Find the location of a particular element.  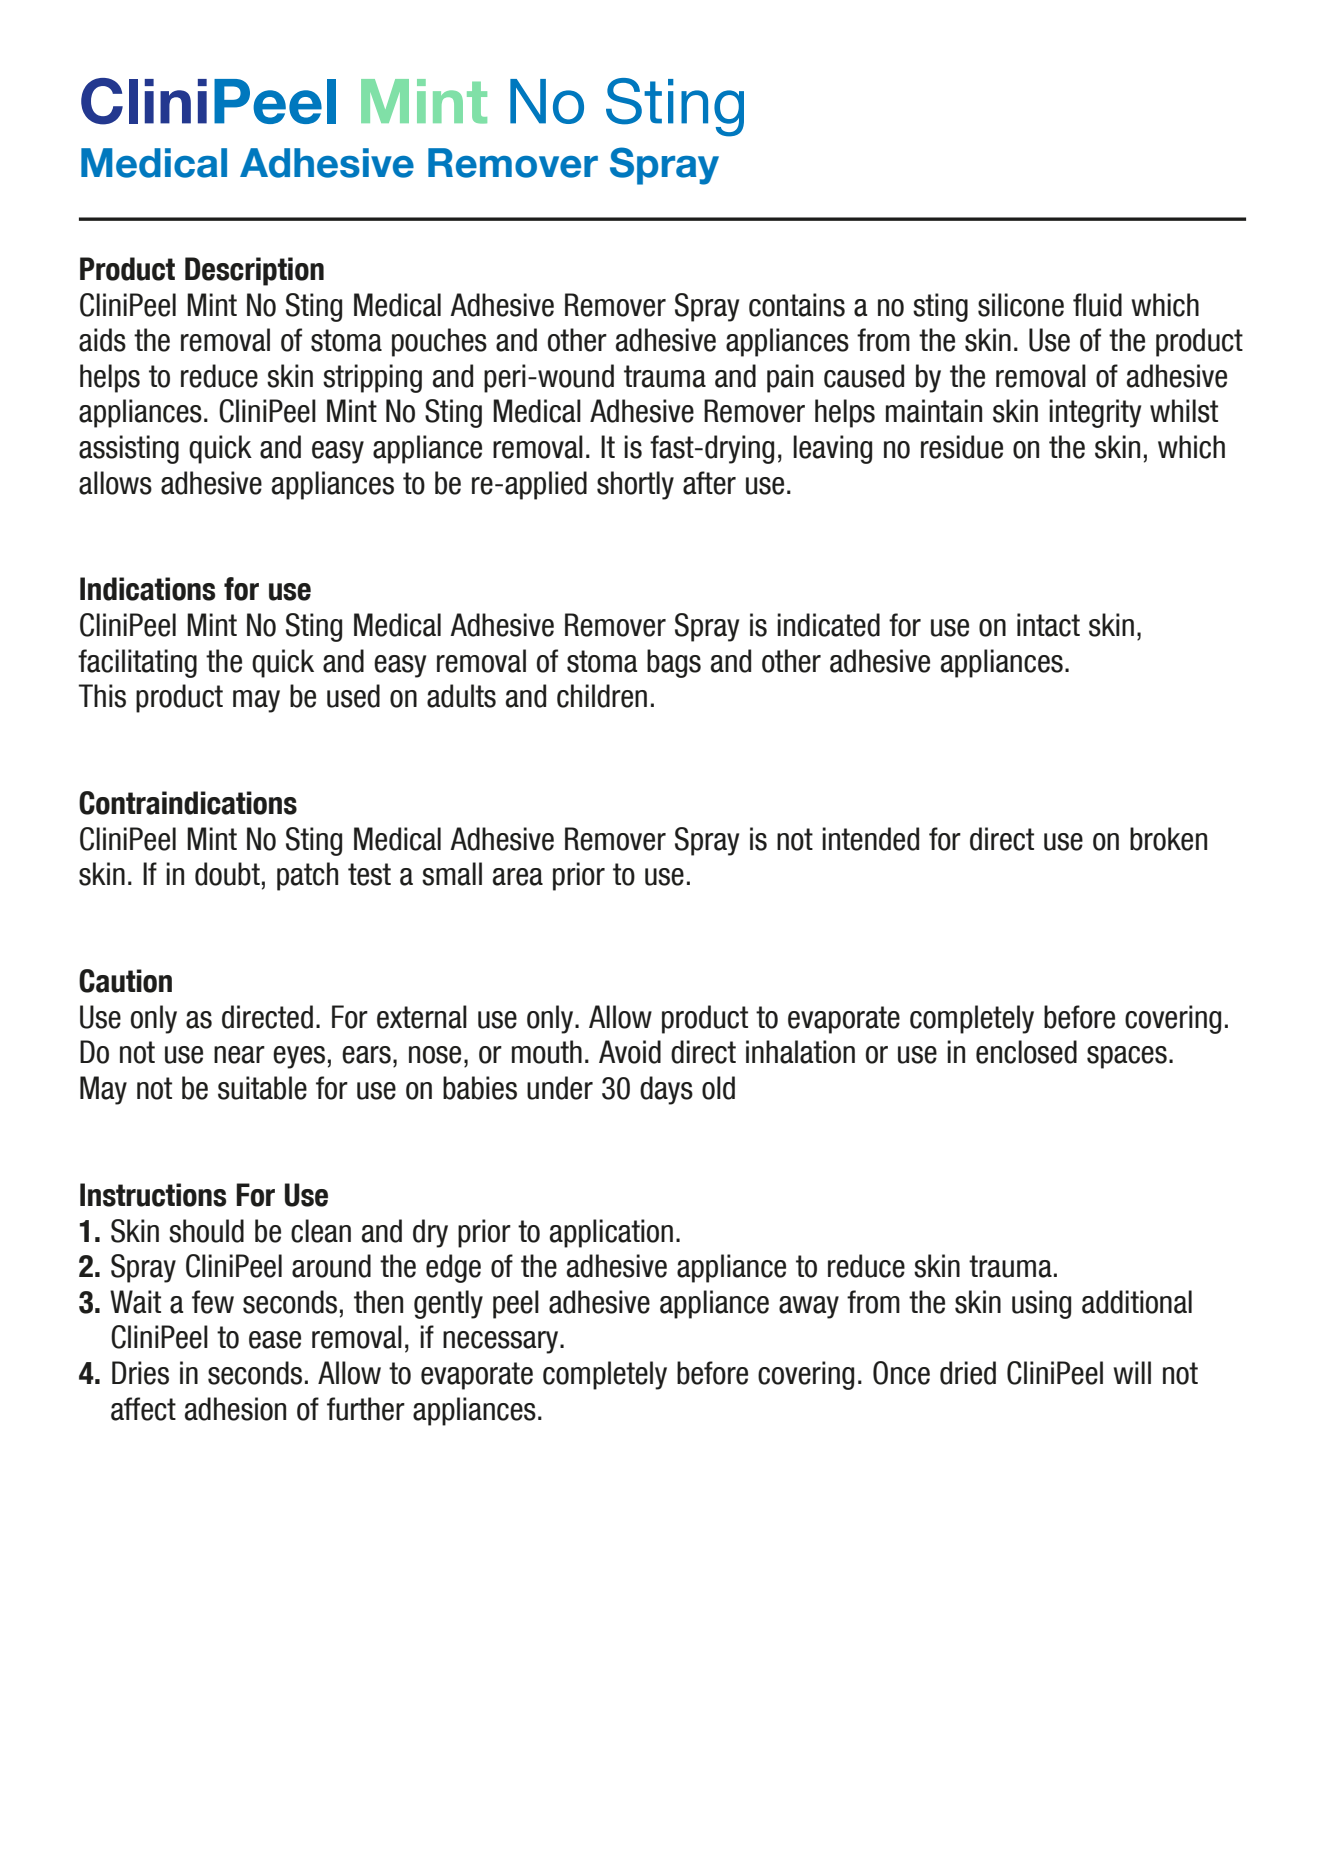

area is located at coordinates (518, 877).
